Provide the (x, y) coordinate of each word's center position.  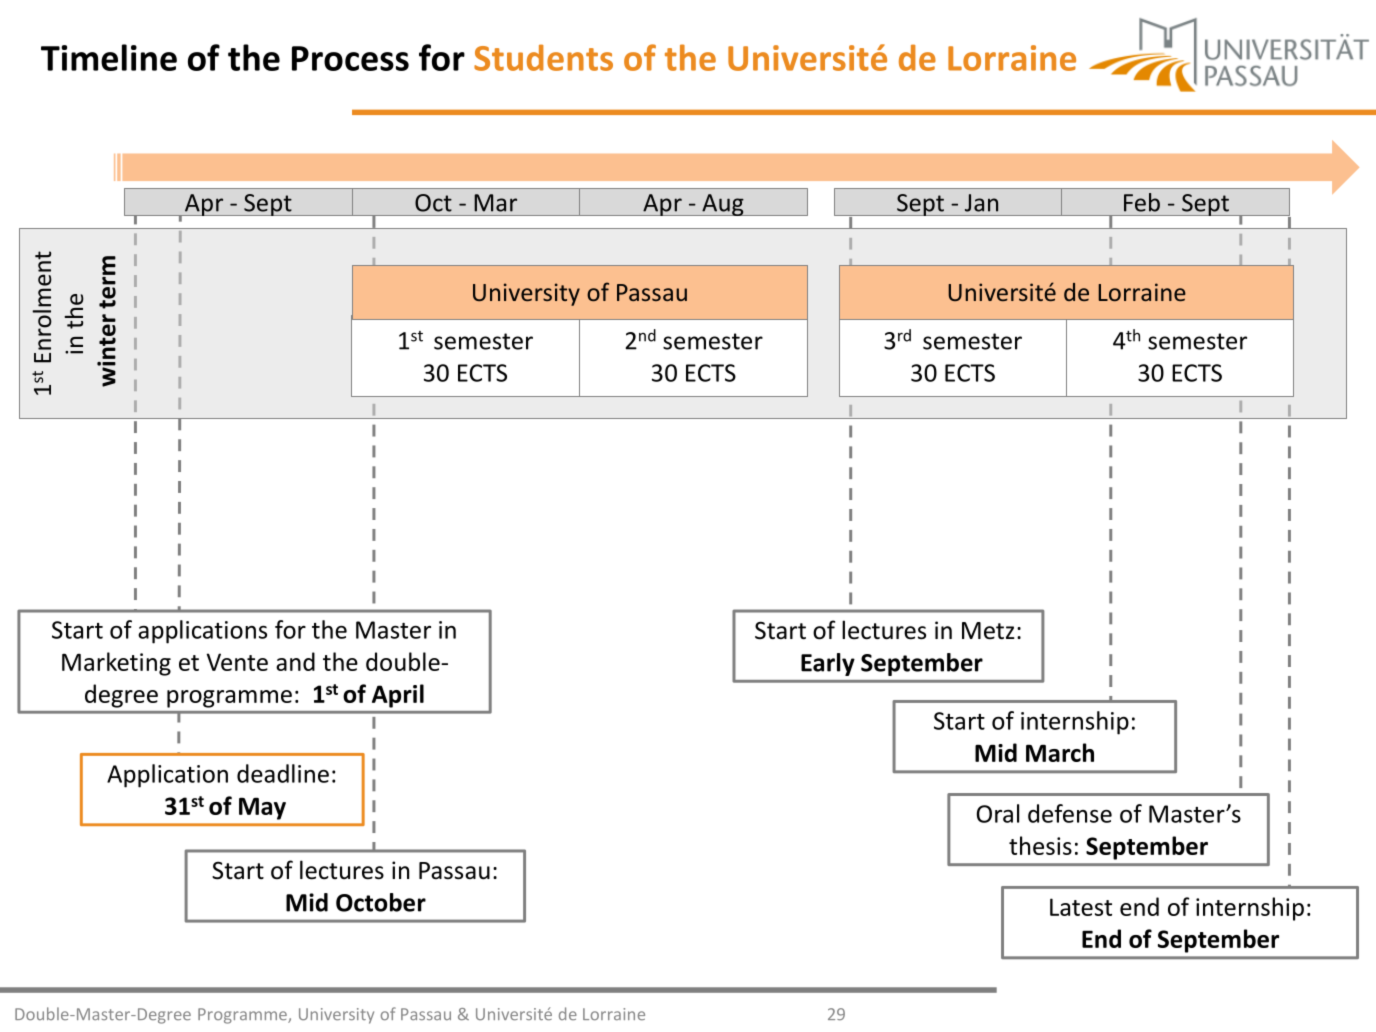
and (295, 661)
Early (828, 664)
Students (543, 57)
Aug (723, 205)
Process (350, 58)
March (1060, 752)
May (262, 808)
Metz (988, 631)
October (381, 902)
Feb (1142, 202)
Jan (981, 203)
